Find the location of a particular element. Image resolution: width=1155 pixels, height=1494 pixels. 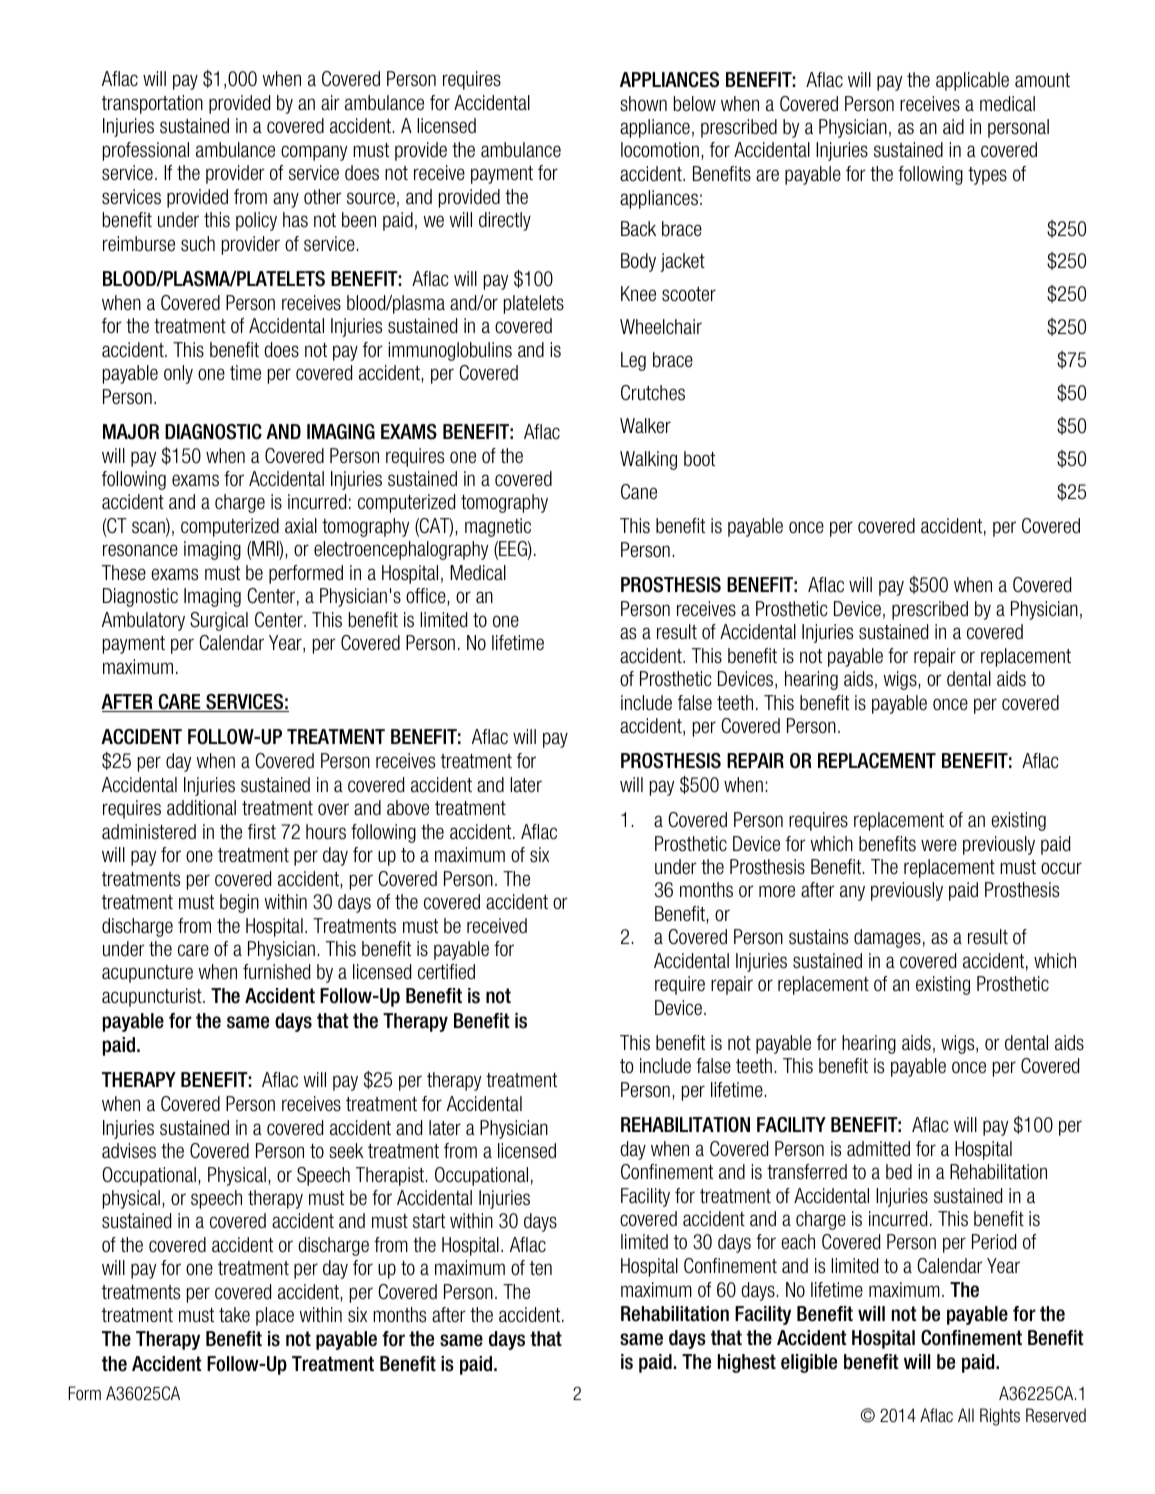

furnished is located at coordinates (276, 972).
